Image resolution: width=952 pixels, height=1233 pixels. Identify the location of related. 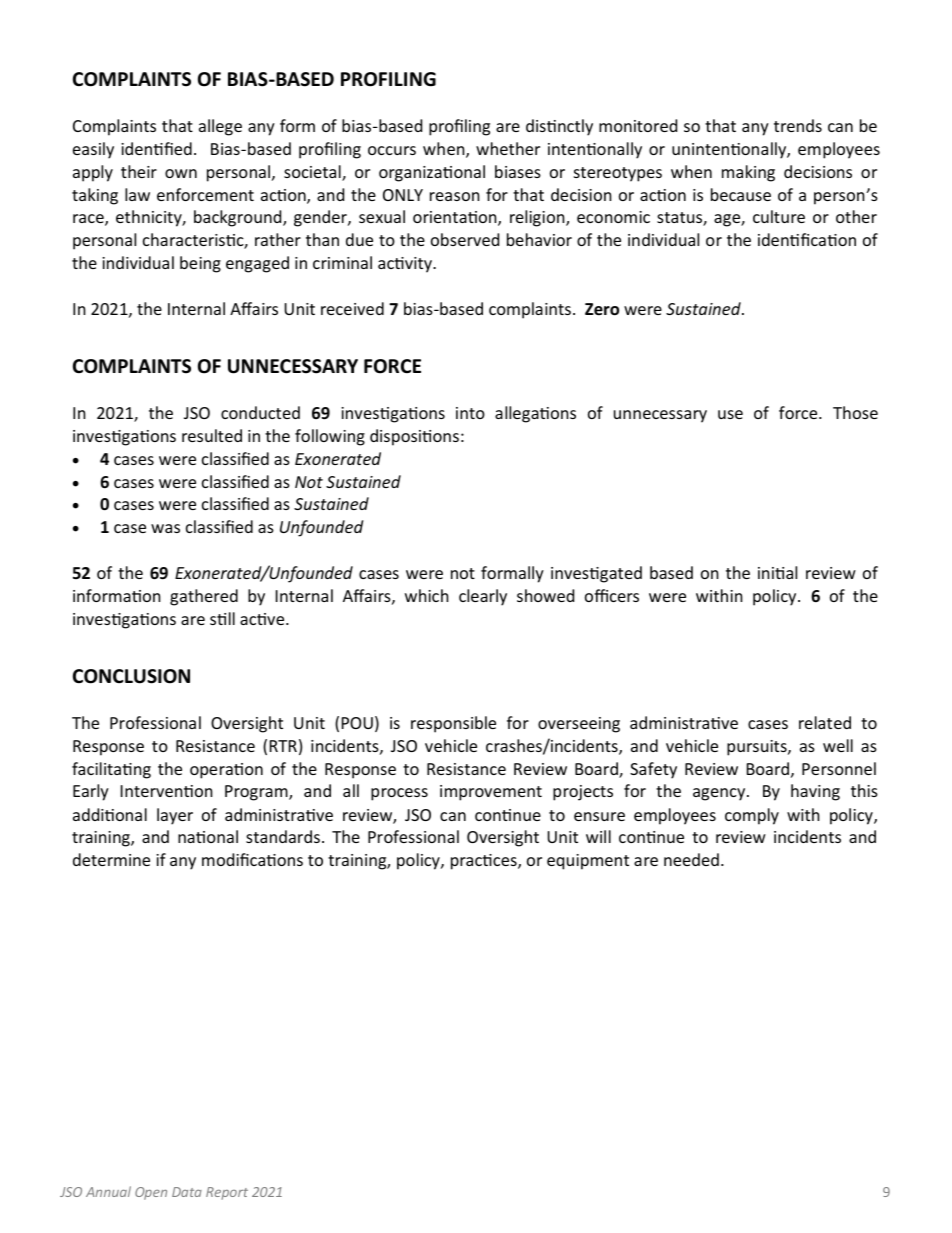
(825, 722).
